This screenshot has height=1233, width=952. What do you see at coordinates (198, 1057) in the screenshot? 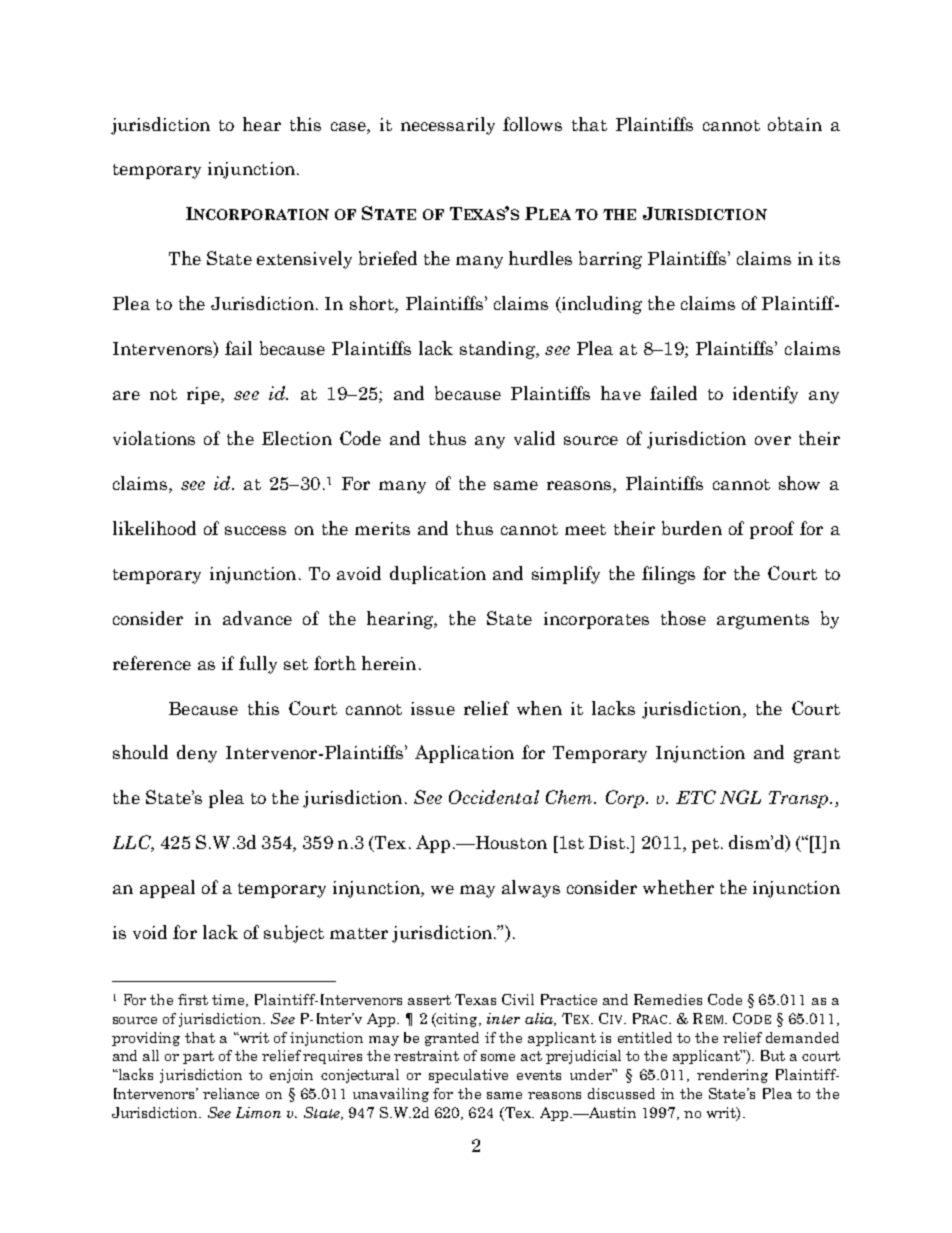
I see `part` at bounding box center [198, 1057].
